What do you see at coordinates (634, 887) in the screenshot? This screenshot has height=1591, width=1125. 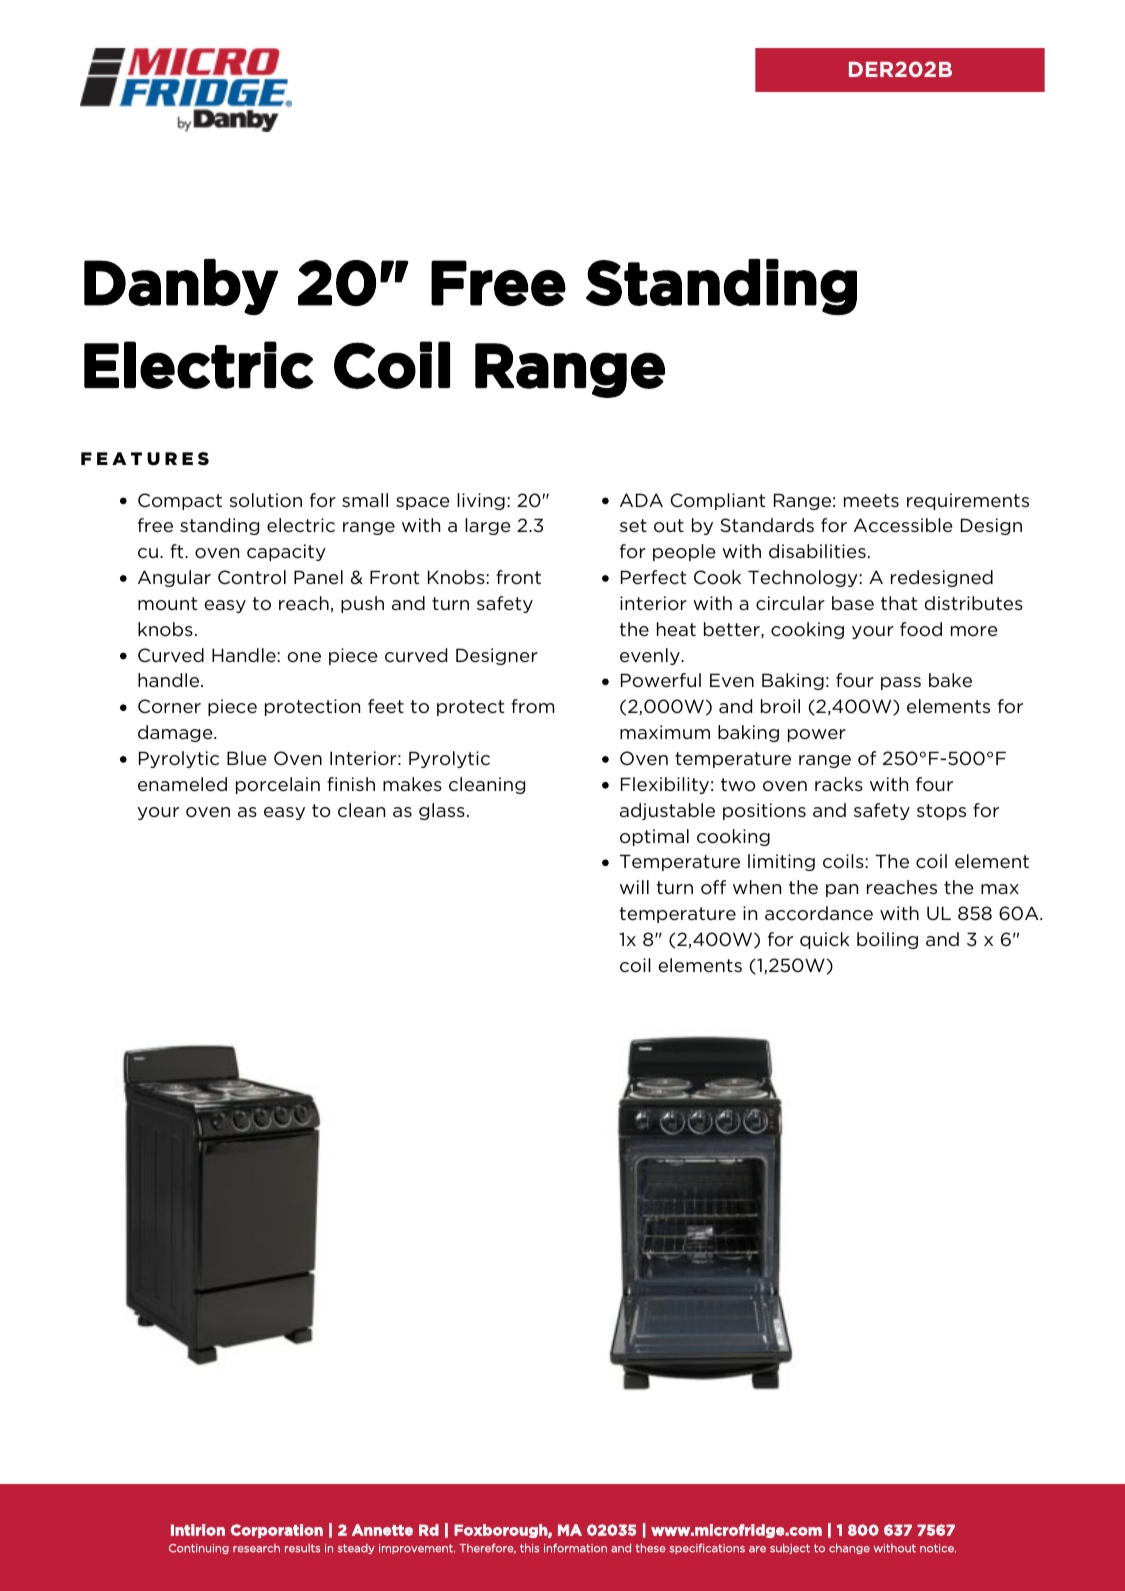 I see `will` at bounding box center [634, 887].
